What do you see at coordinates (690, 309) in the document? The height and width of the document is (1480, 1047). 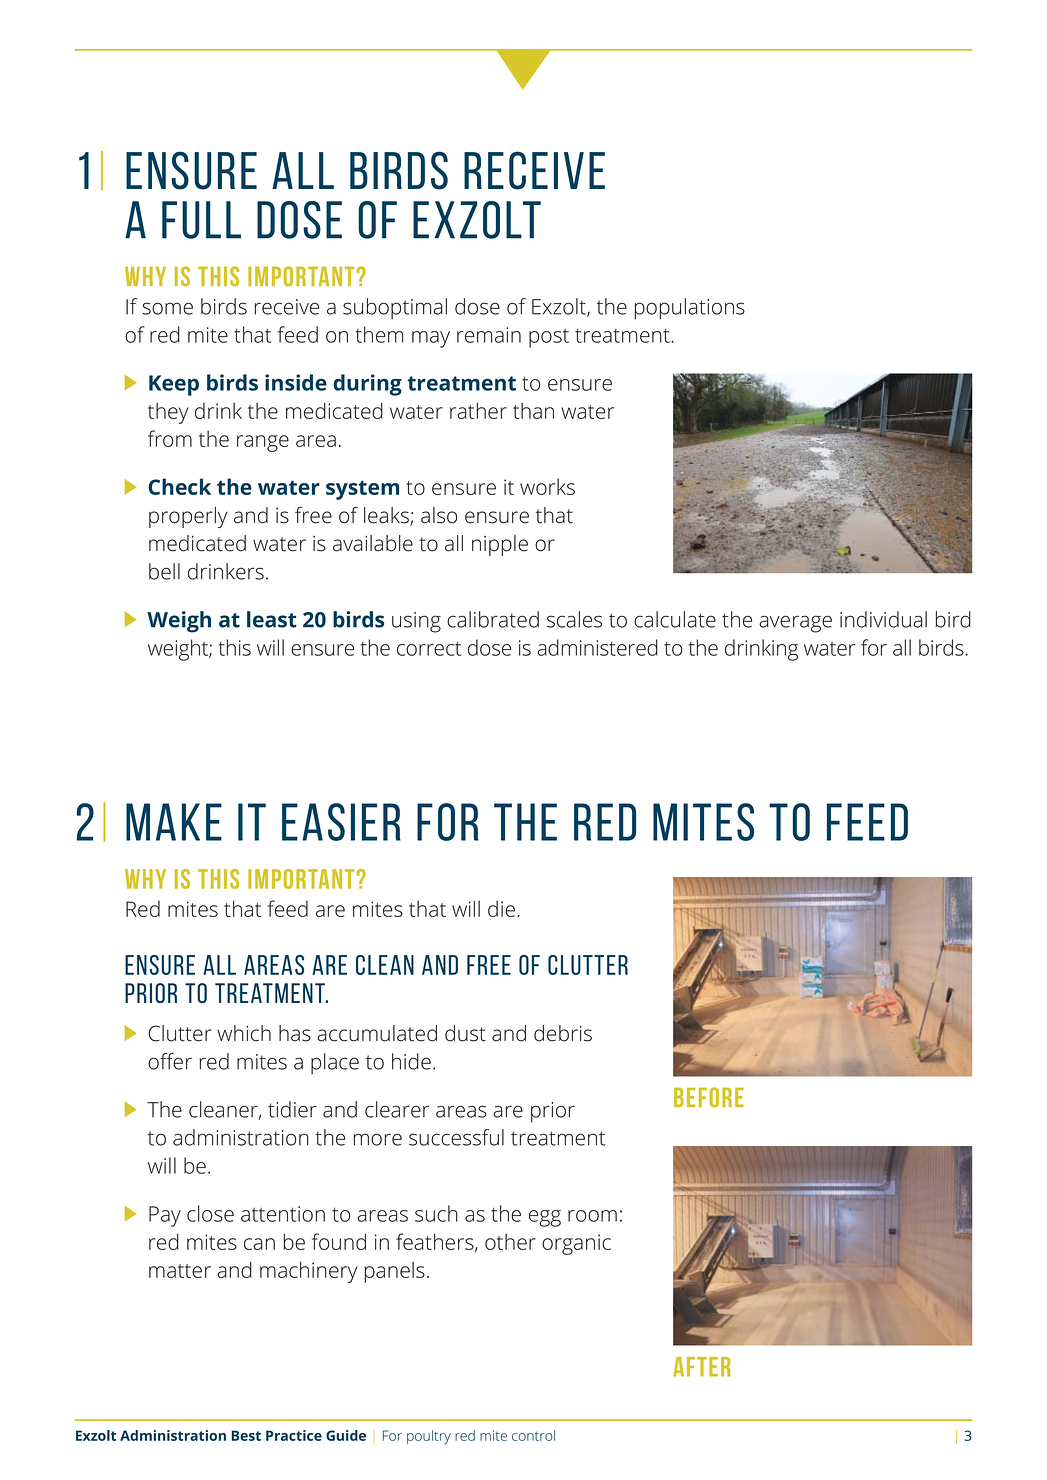 I see `populations` at bounding box center [690, 309].
